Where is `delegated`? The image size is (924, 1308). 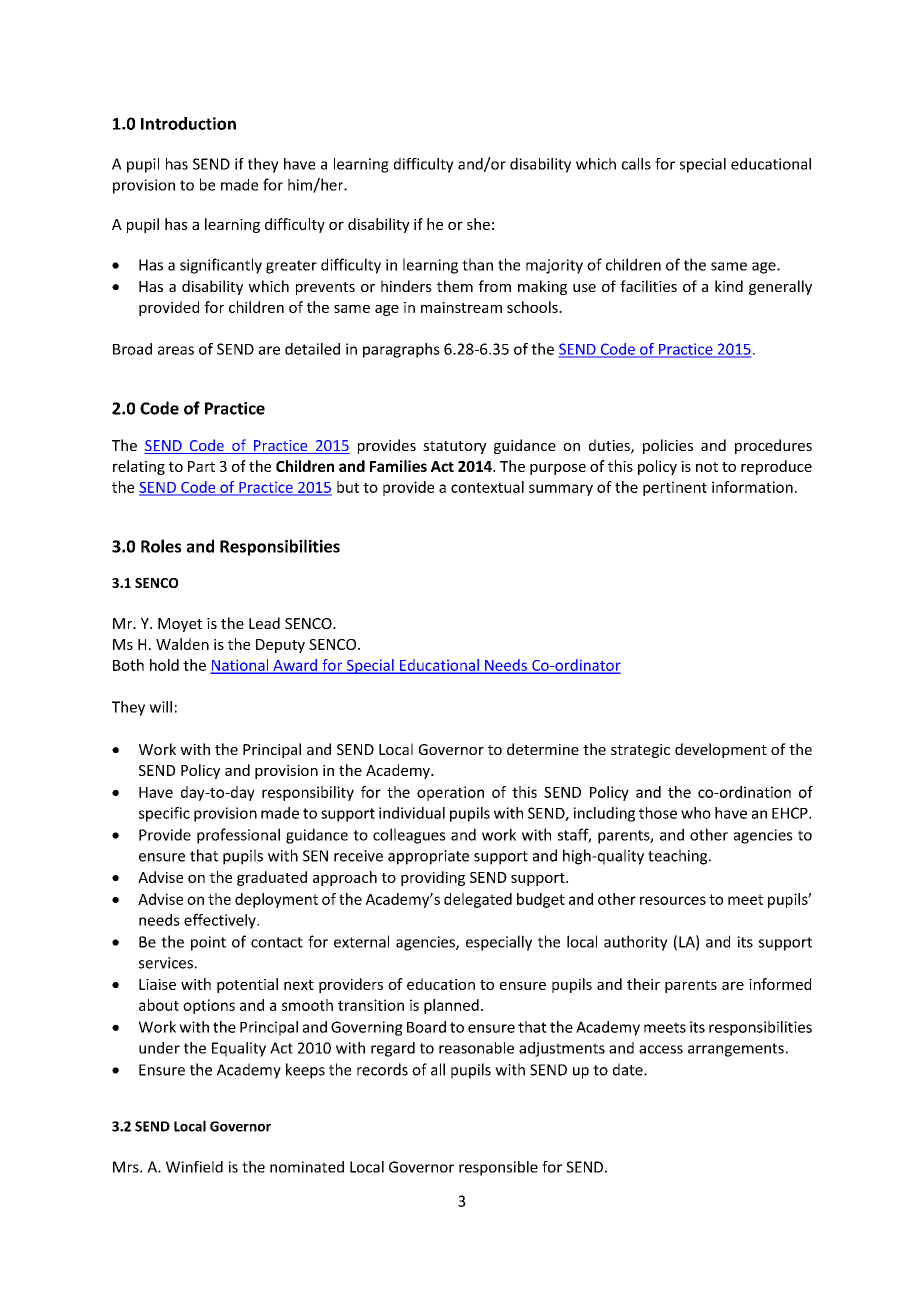
delegated is located at coordinates (478, 900).
